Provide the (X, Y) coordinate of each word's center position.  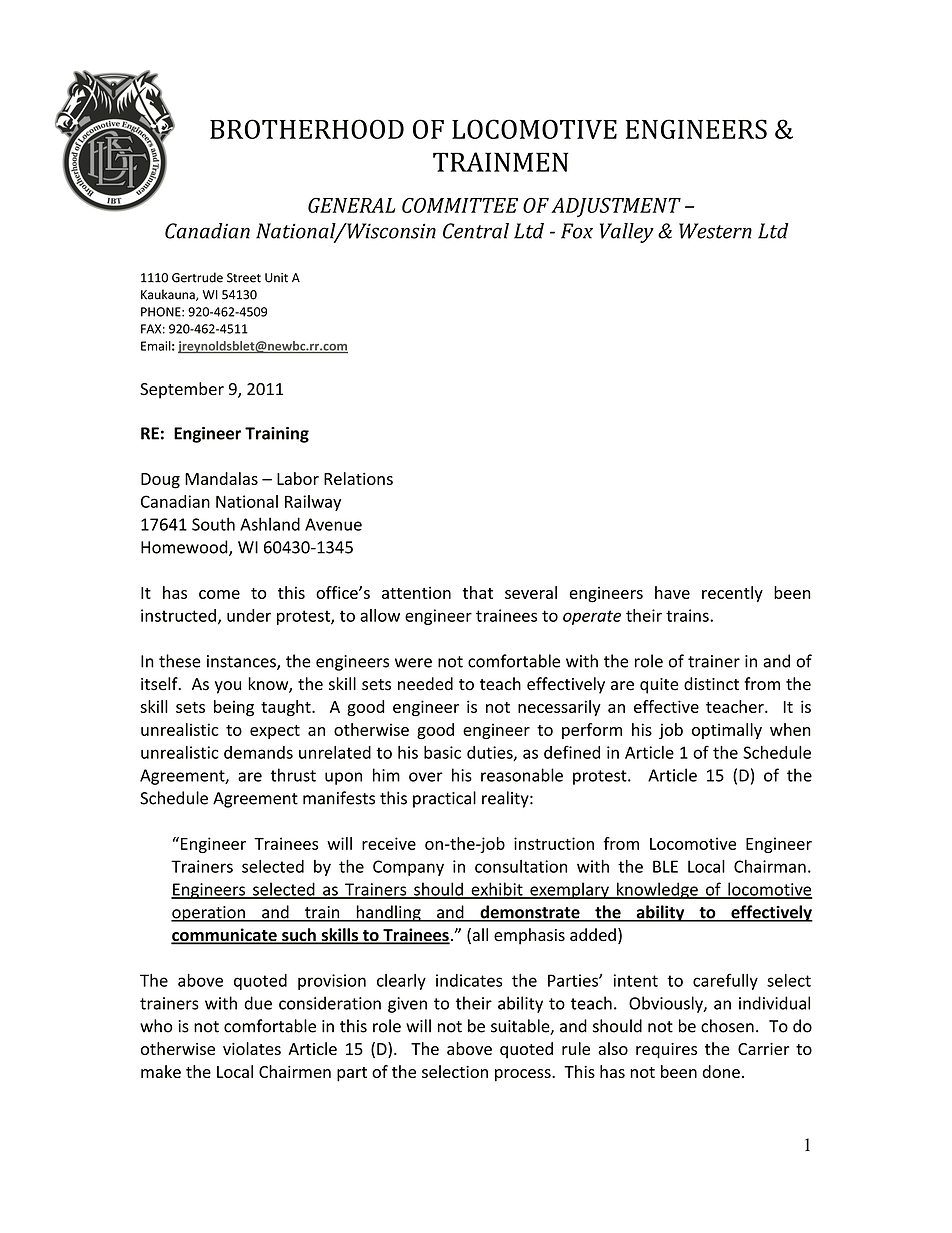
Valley (627, 233)
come (219, 594)
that (477, 592)
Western (715, 231)
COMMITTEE (460, 205)
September (182, 390)
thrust (293, 775)
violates (252, 1048)
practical (444, 799)
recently (732, 594)
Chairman (770, 866)
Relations (358, 478)
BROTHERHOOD (307, 129)
